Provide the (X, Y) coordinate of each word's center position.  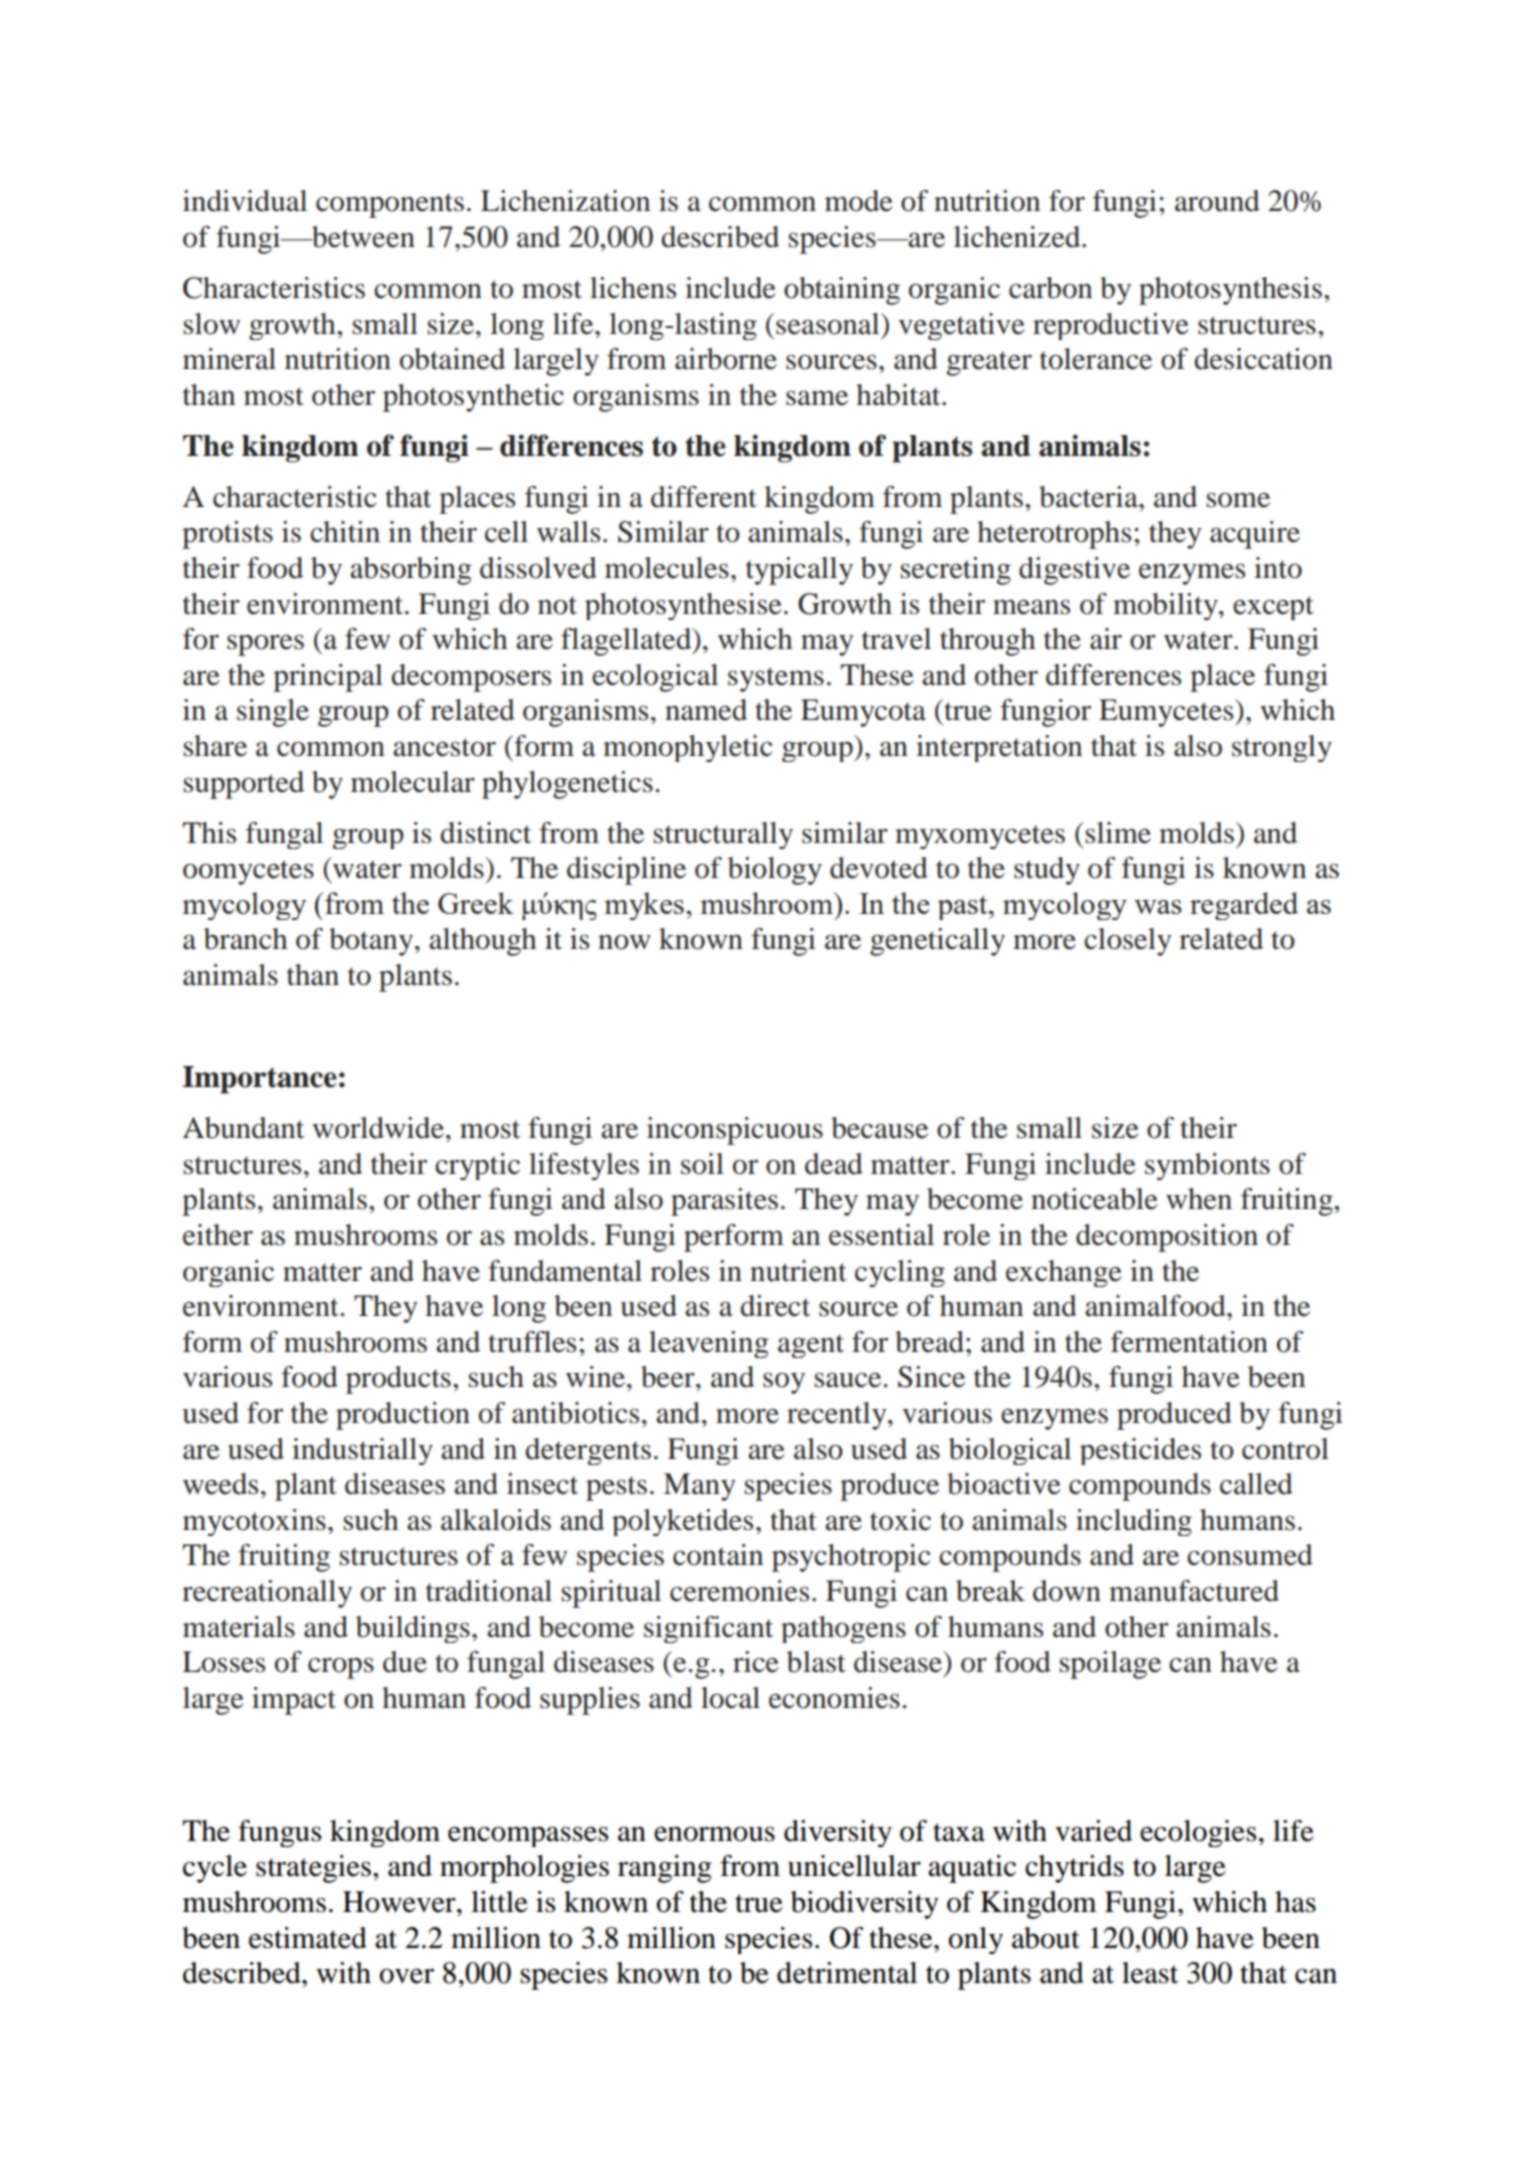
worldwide (378, 1128)
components (390, 205)
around (1217, 201)
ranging (665, 1869)
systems (776, 679)
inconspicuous (735, 1131)
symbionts (1207, 1166)
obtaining (842, 291)
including (1134, 1522)
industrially (362, 1451)
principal (328, 678)
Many (699, 1487)
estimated (308, 1938)
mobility (1166, 606)
